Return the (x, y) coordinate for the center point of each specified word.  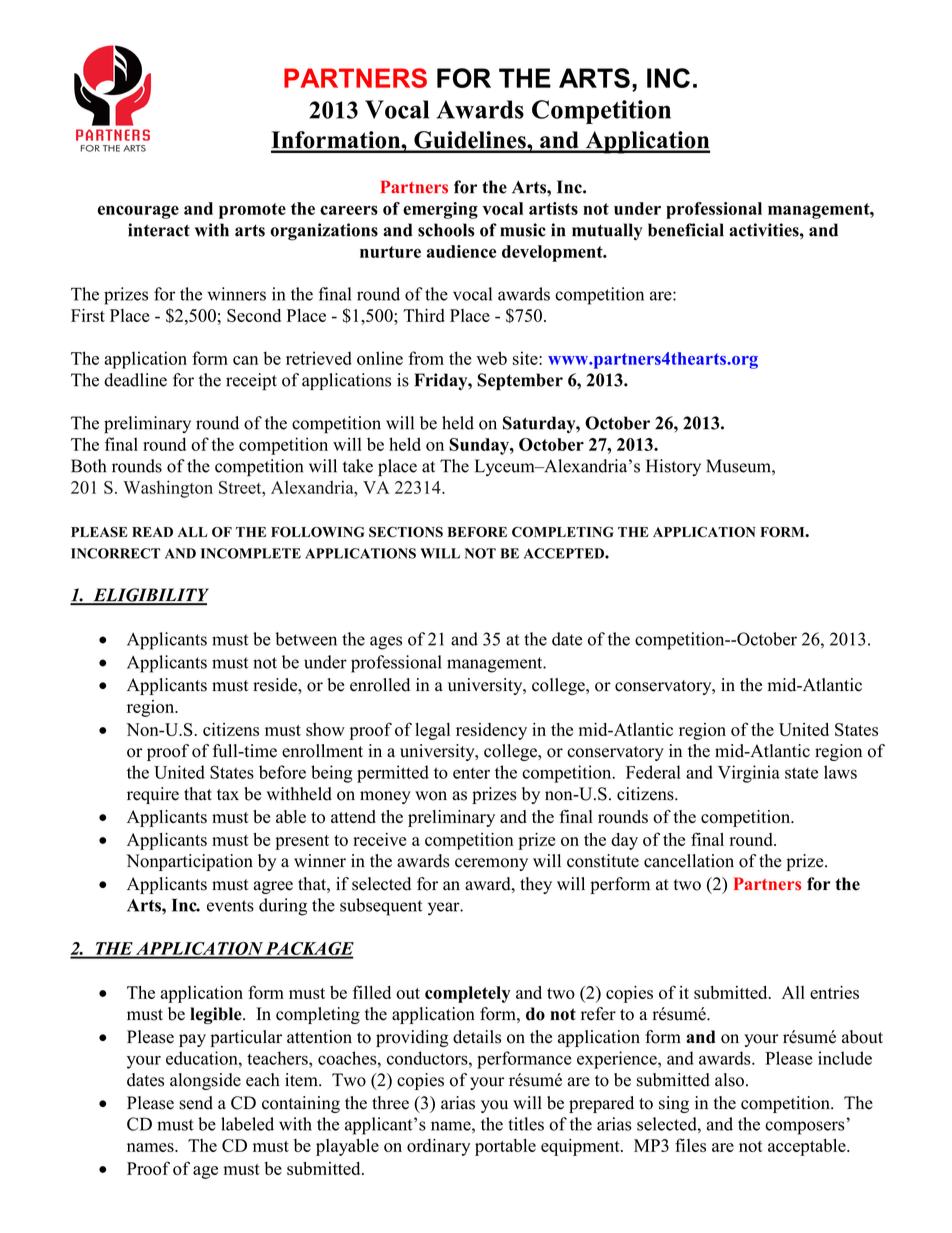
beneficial (686, 230)
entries (834, 992)
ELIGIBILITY (150, 596)
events (230, 906)
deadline (135, 380)
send (196, 1103)
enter (471, 773)
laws (840, 772)
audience (462, 251)
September (520, 381)
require (153, 795)
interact (159, 230)
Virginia (749, 774)
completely (468, 994)
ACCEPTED (565, 553)
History (673, 467)
